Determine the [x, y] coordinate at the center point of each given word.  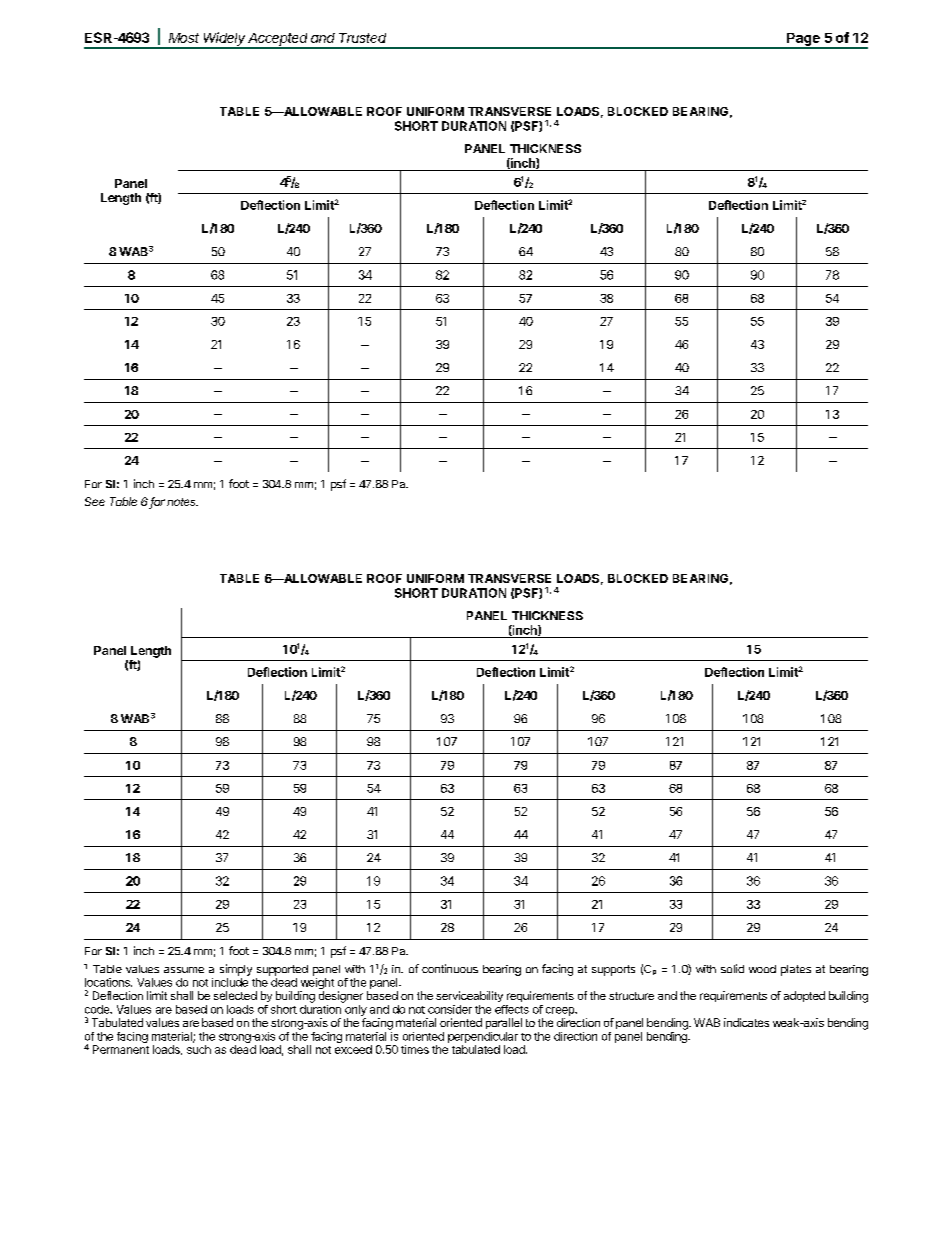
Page [803, 40]
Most [184, 38]
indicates [746, 1022]
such [199, 1049]
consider [450, 1009]
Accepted [278, 40]
